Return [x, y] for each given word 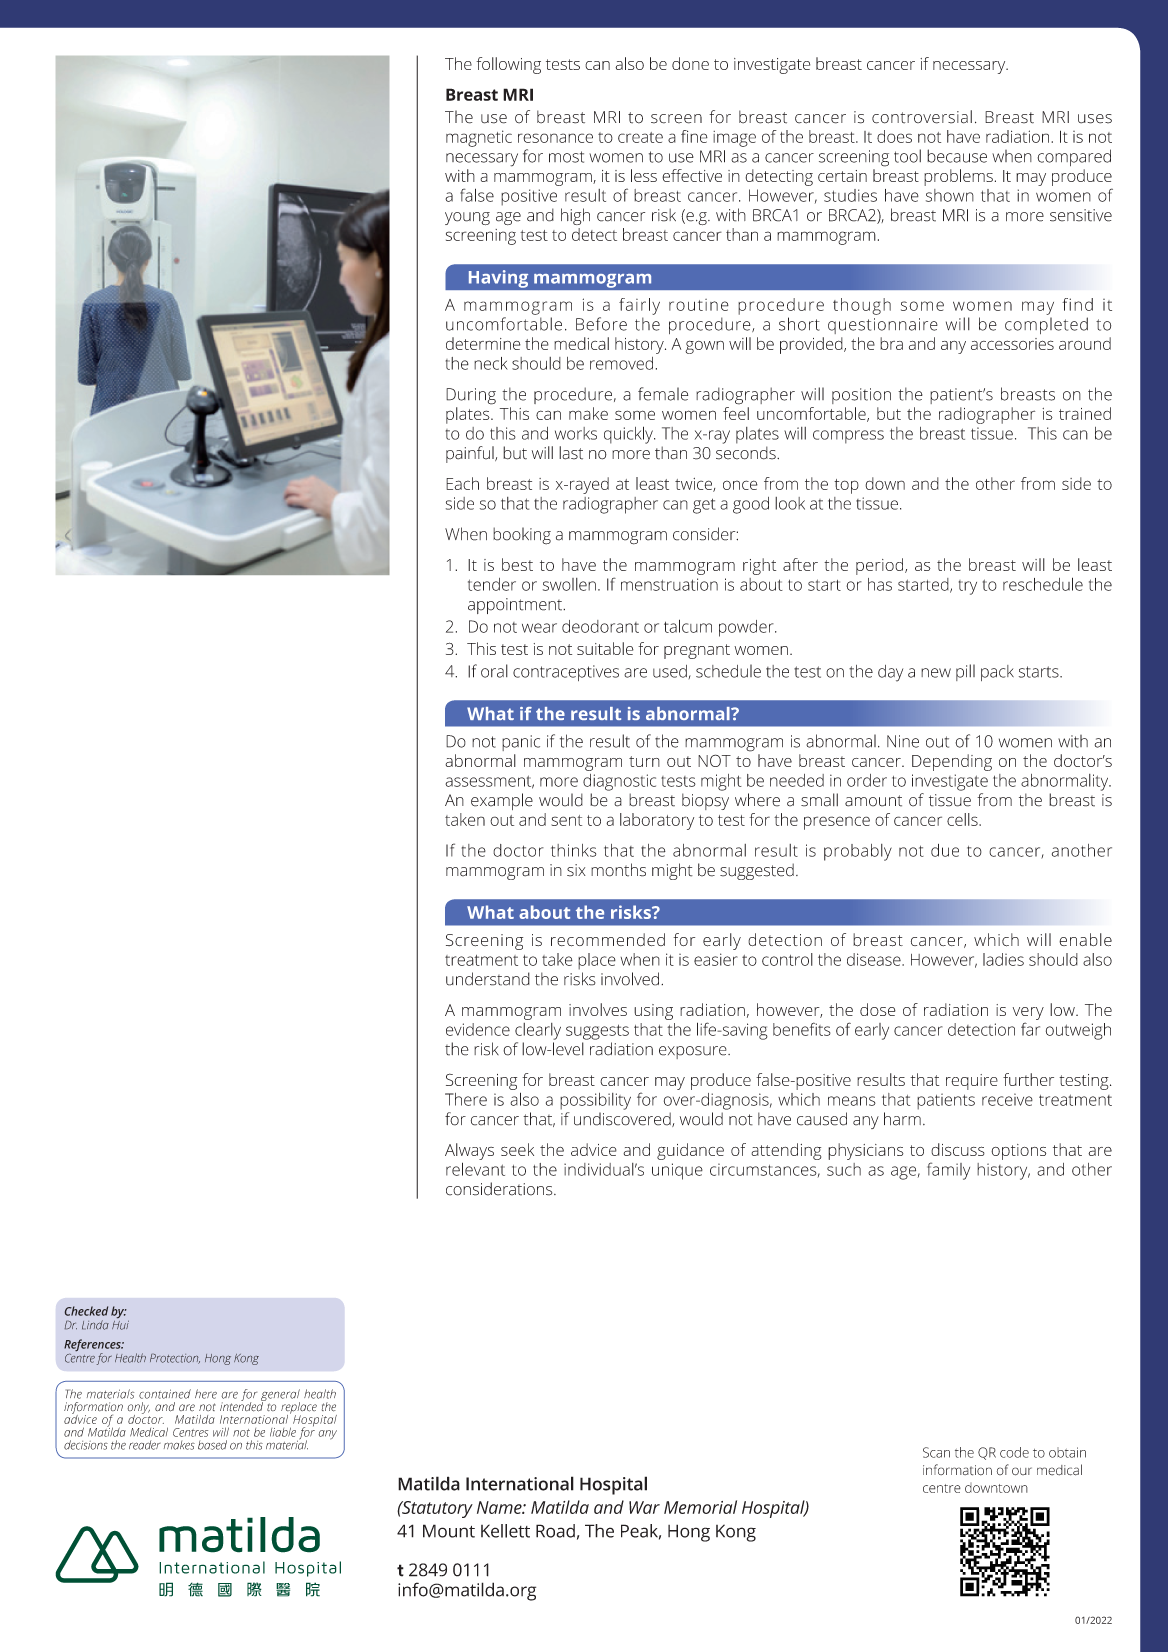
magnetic [479, 138]
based [212, 1445]
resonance [555, 138]
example [502, 801]
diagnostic [619, 782]
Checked [86, 1311]
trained [1085, 413]
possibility [595, 1101]
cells [963, 819]
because [957, 156]
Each [462, 483]
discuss [958, 1149]
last [571, 453]
